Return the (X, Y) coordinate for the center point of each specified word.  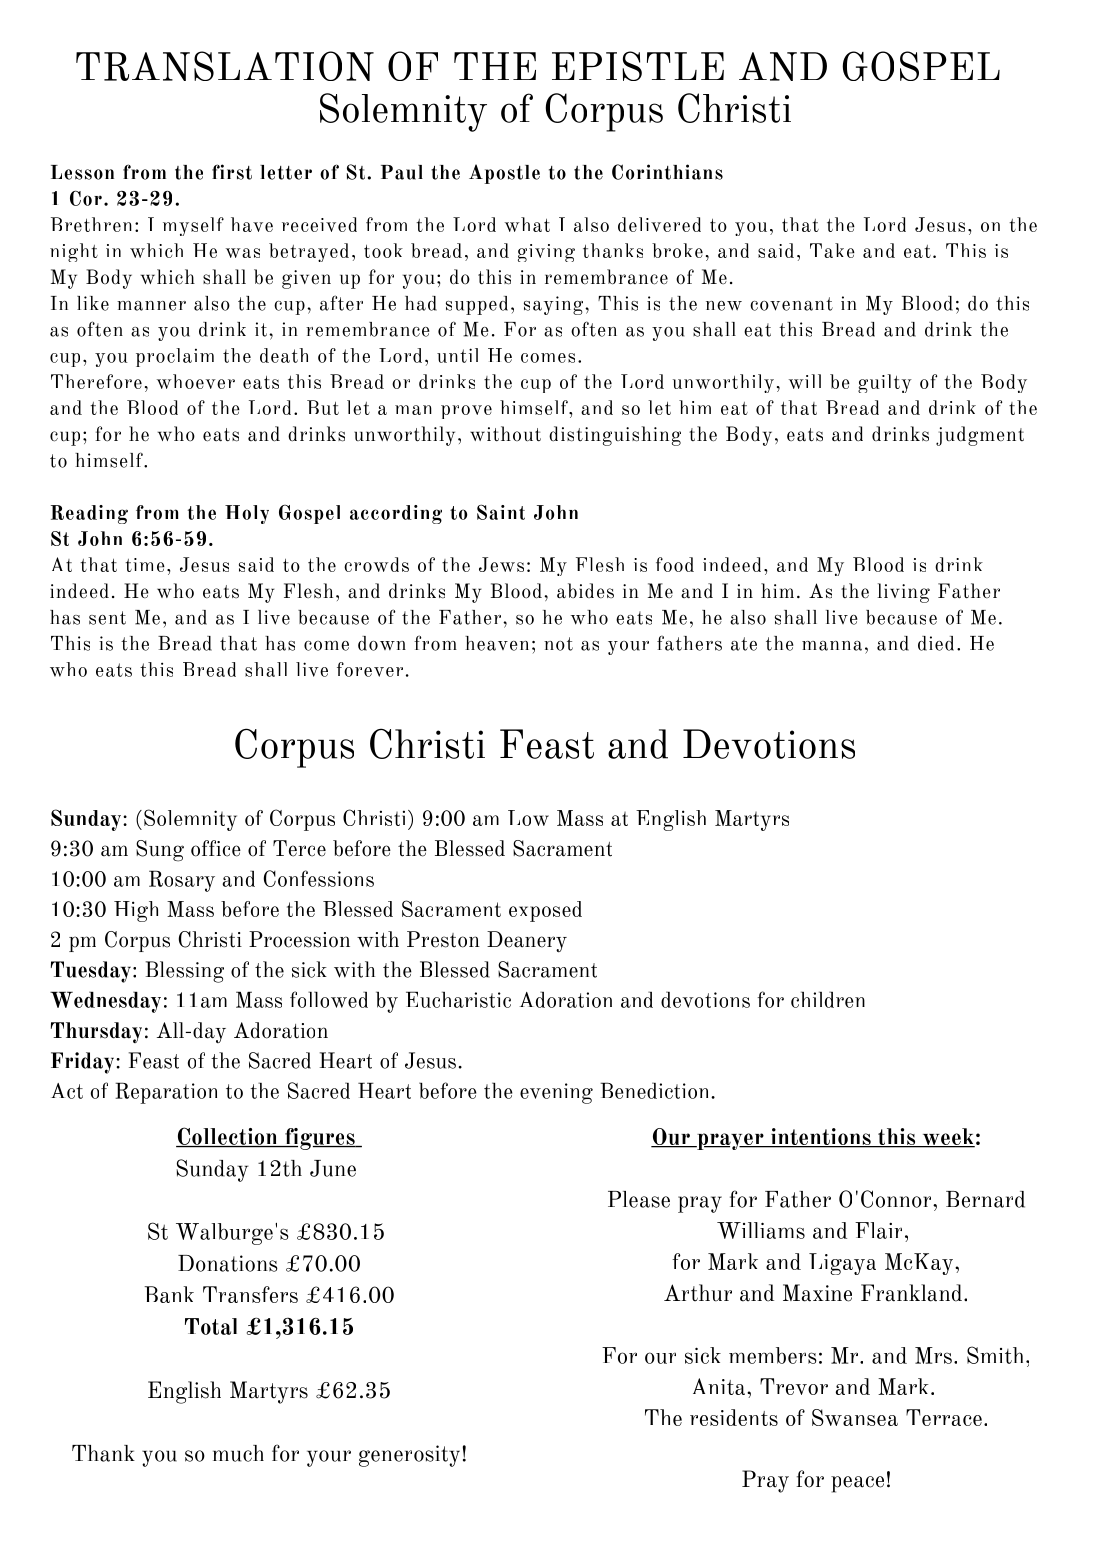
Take (832, 250)
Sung (160, 851)
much (238, 1453)
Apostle (504, 174)
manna (832, 646)
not (558, 644)
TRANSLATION (225, 66)
